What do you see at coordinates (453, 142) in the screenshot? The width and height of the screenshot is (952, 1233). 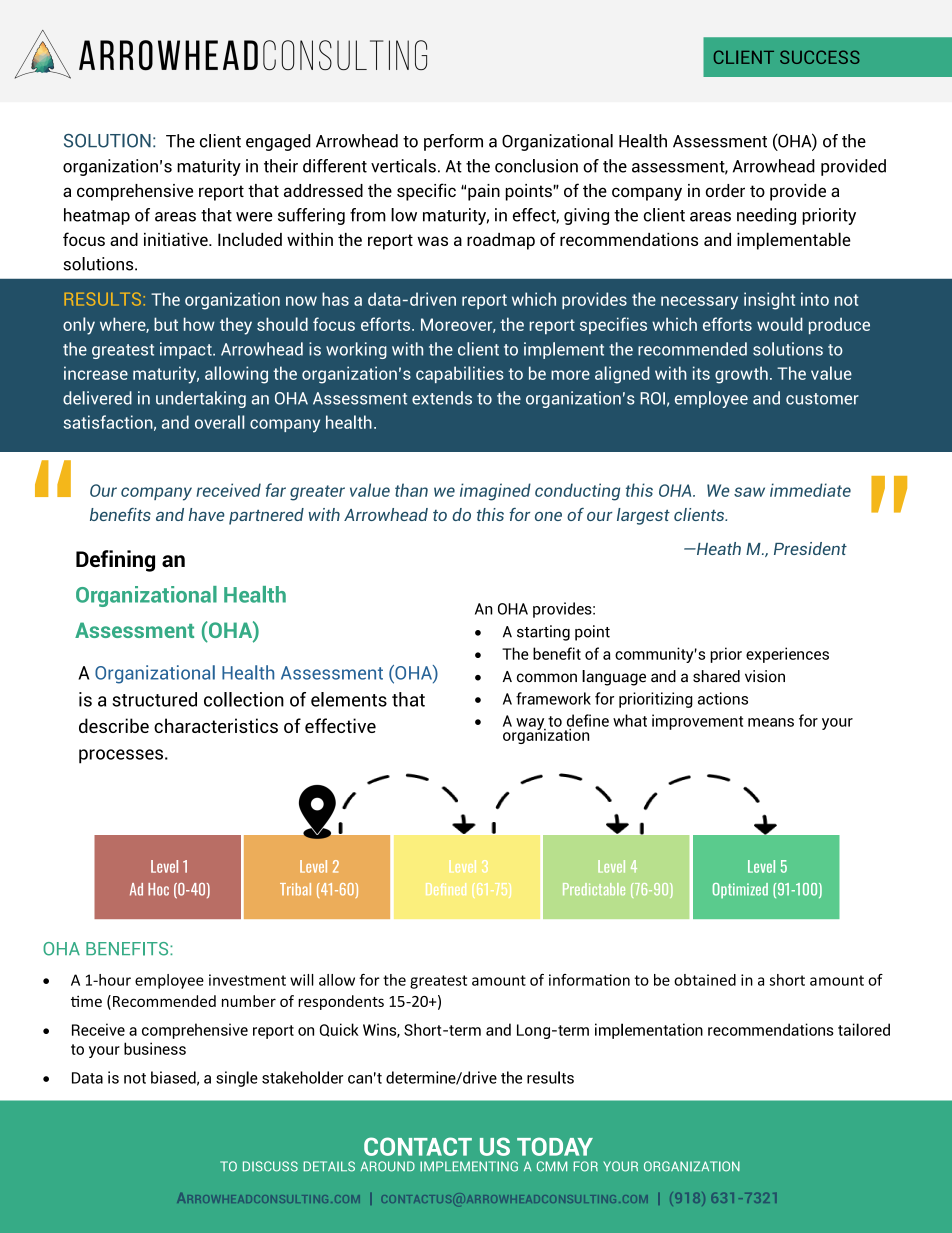 I see `perform` at bounding box center [453, 142].
